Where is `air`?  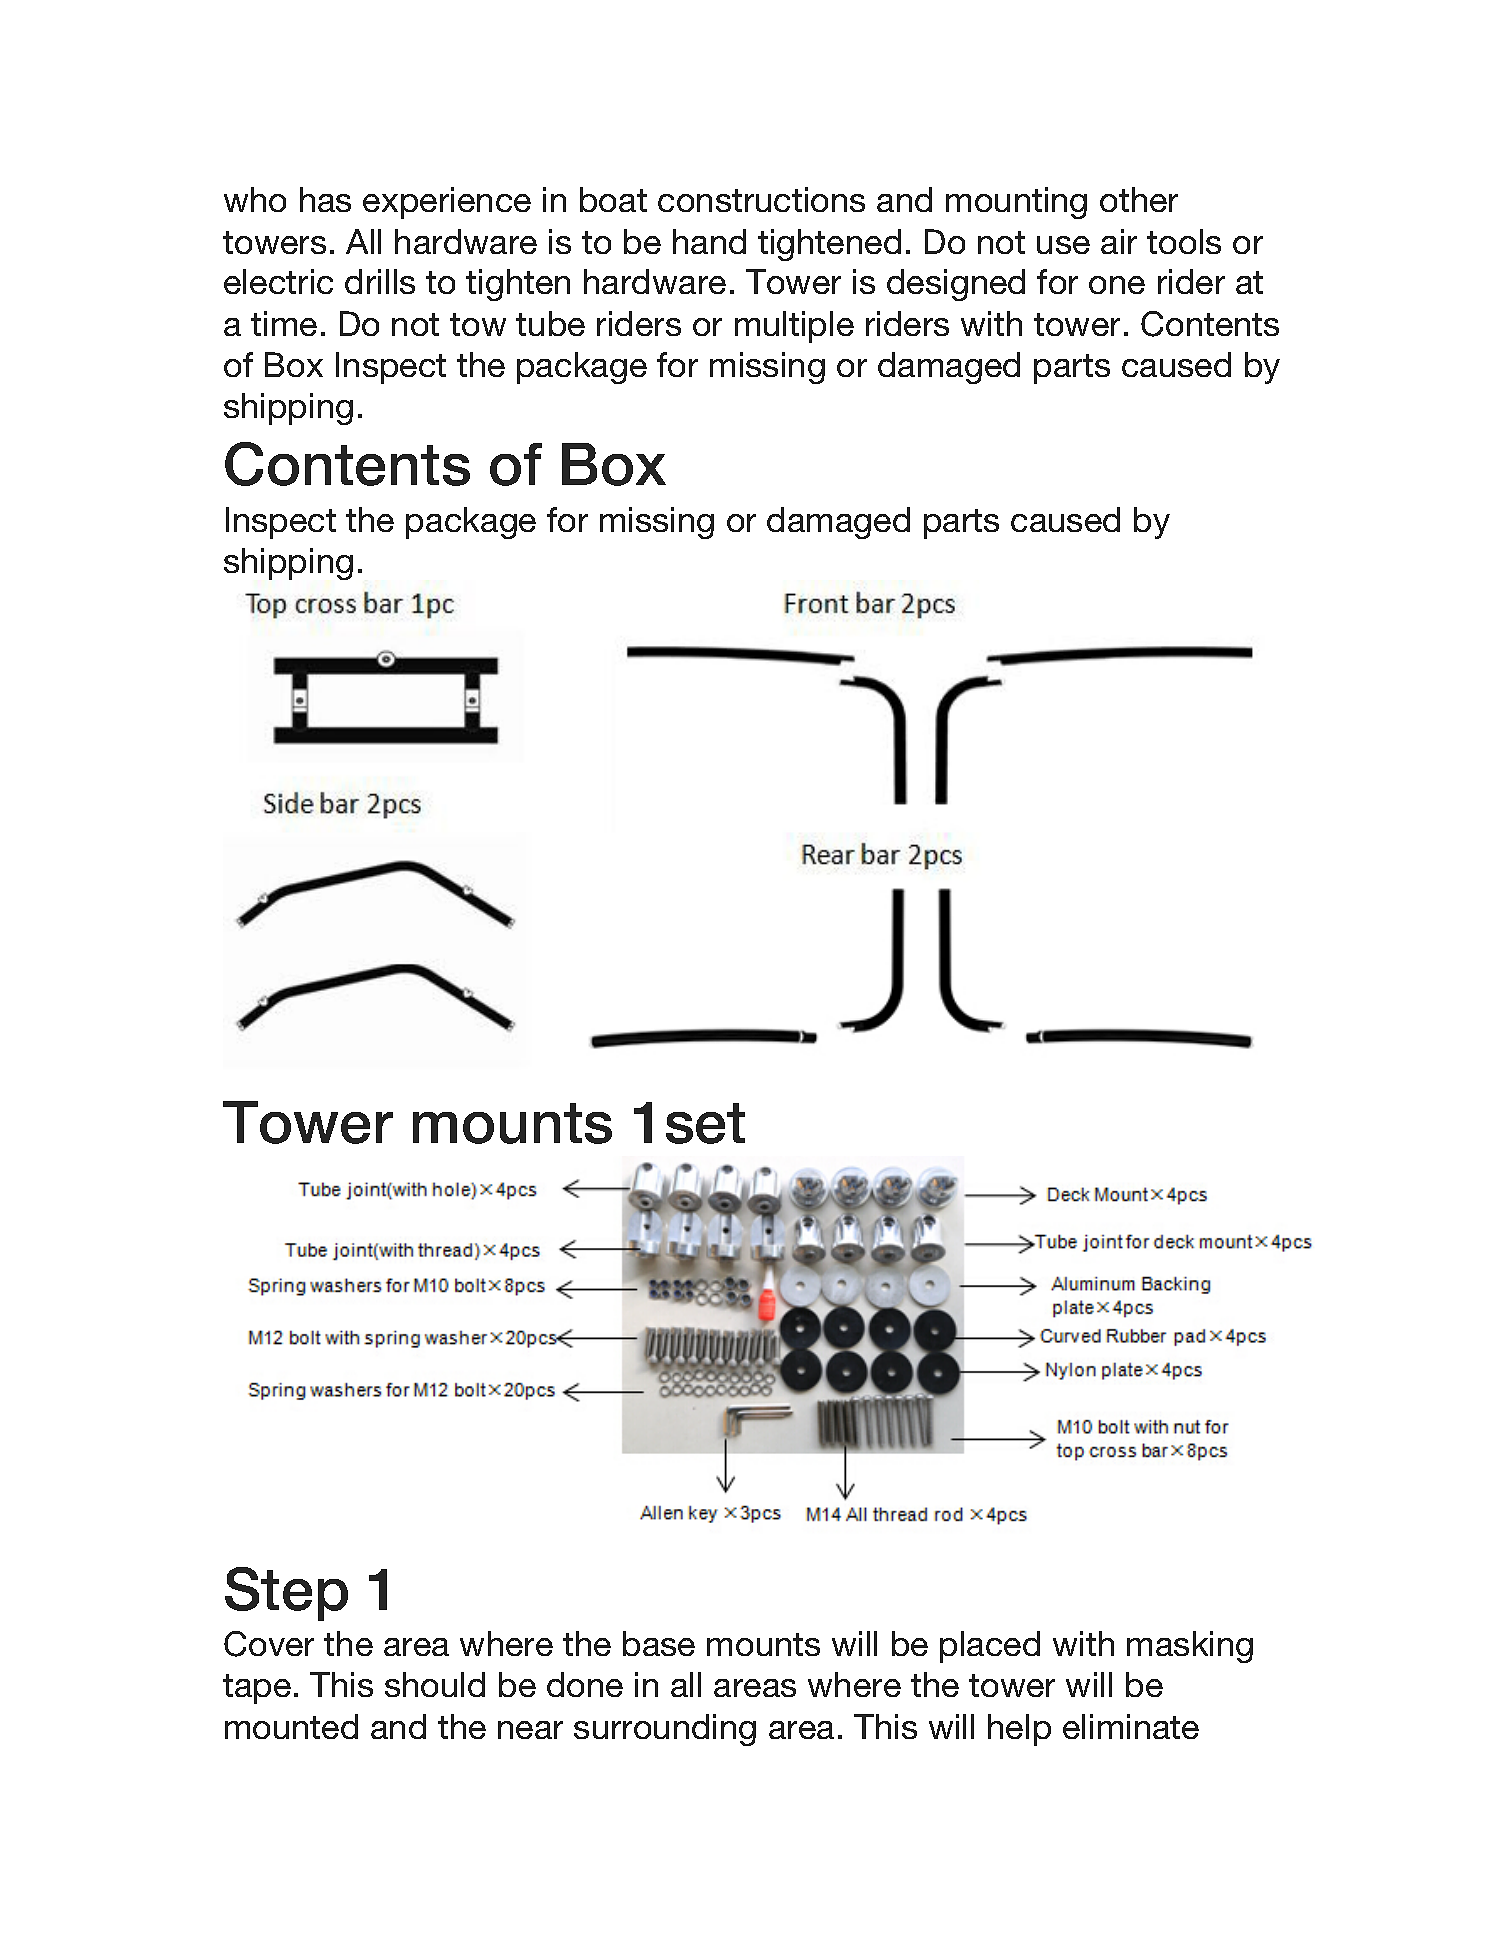
air is located at coordinates (1119, 241).
